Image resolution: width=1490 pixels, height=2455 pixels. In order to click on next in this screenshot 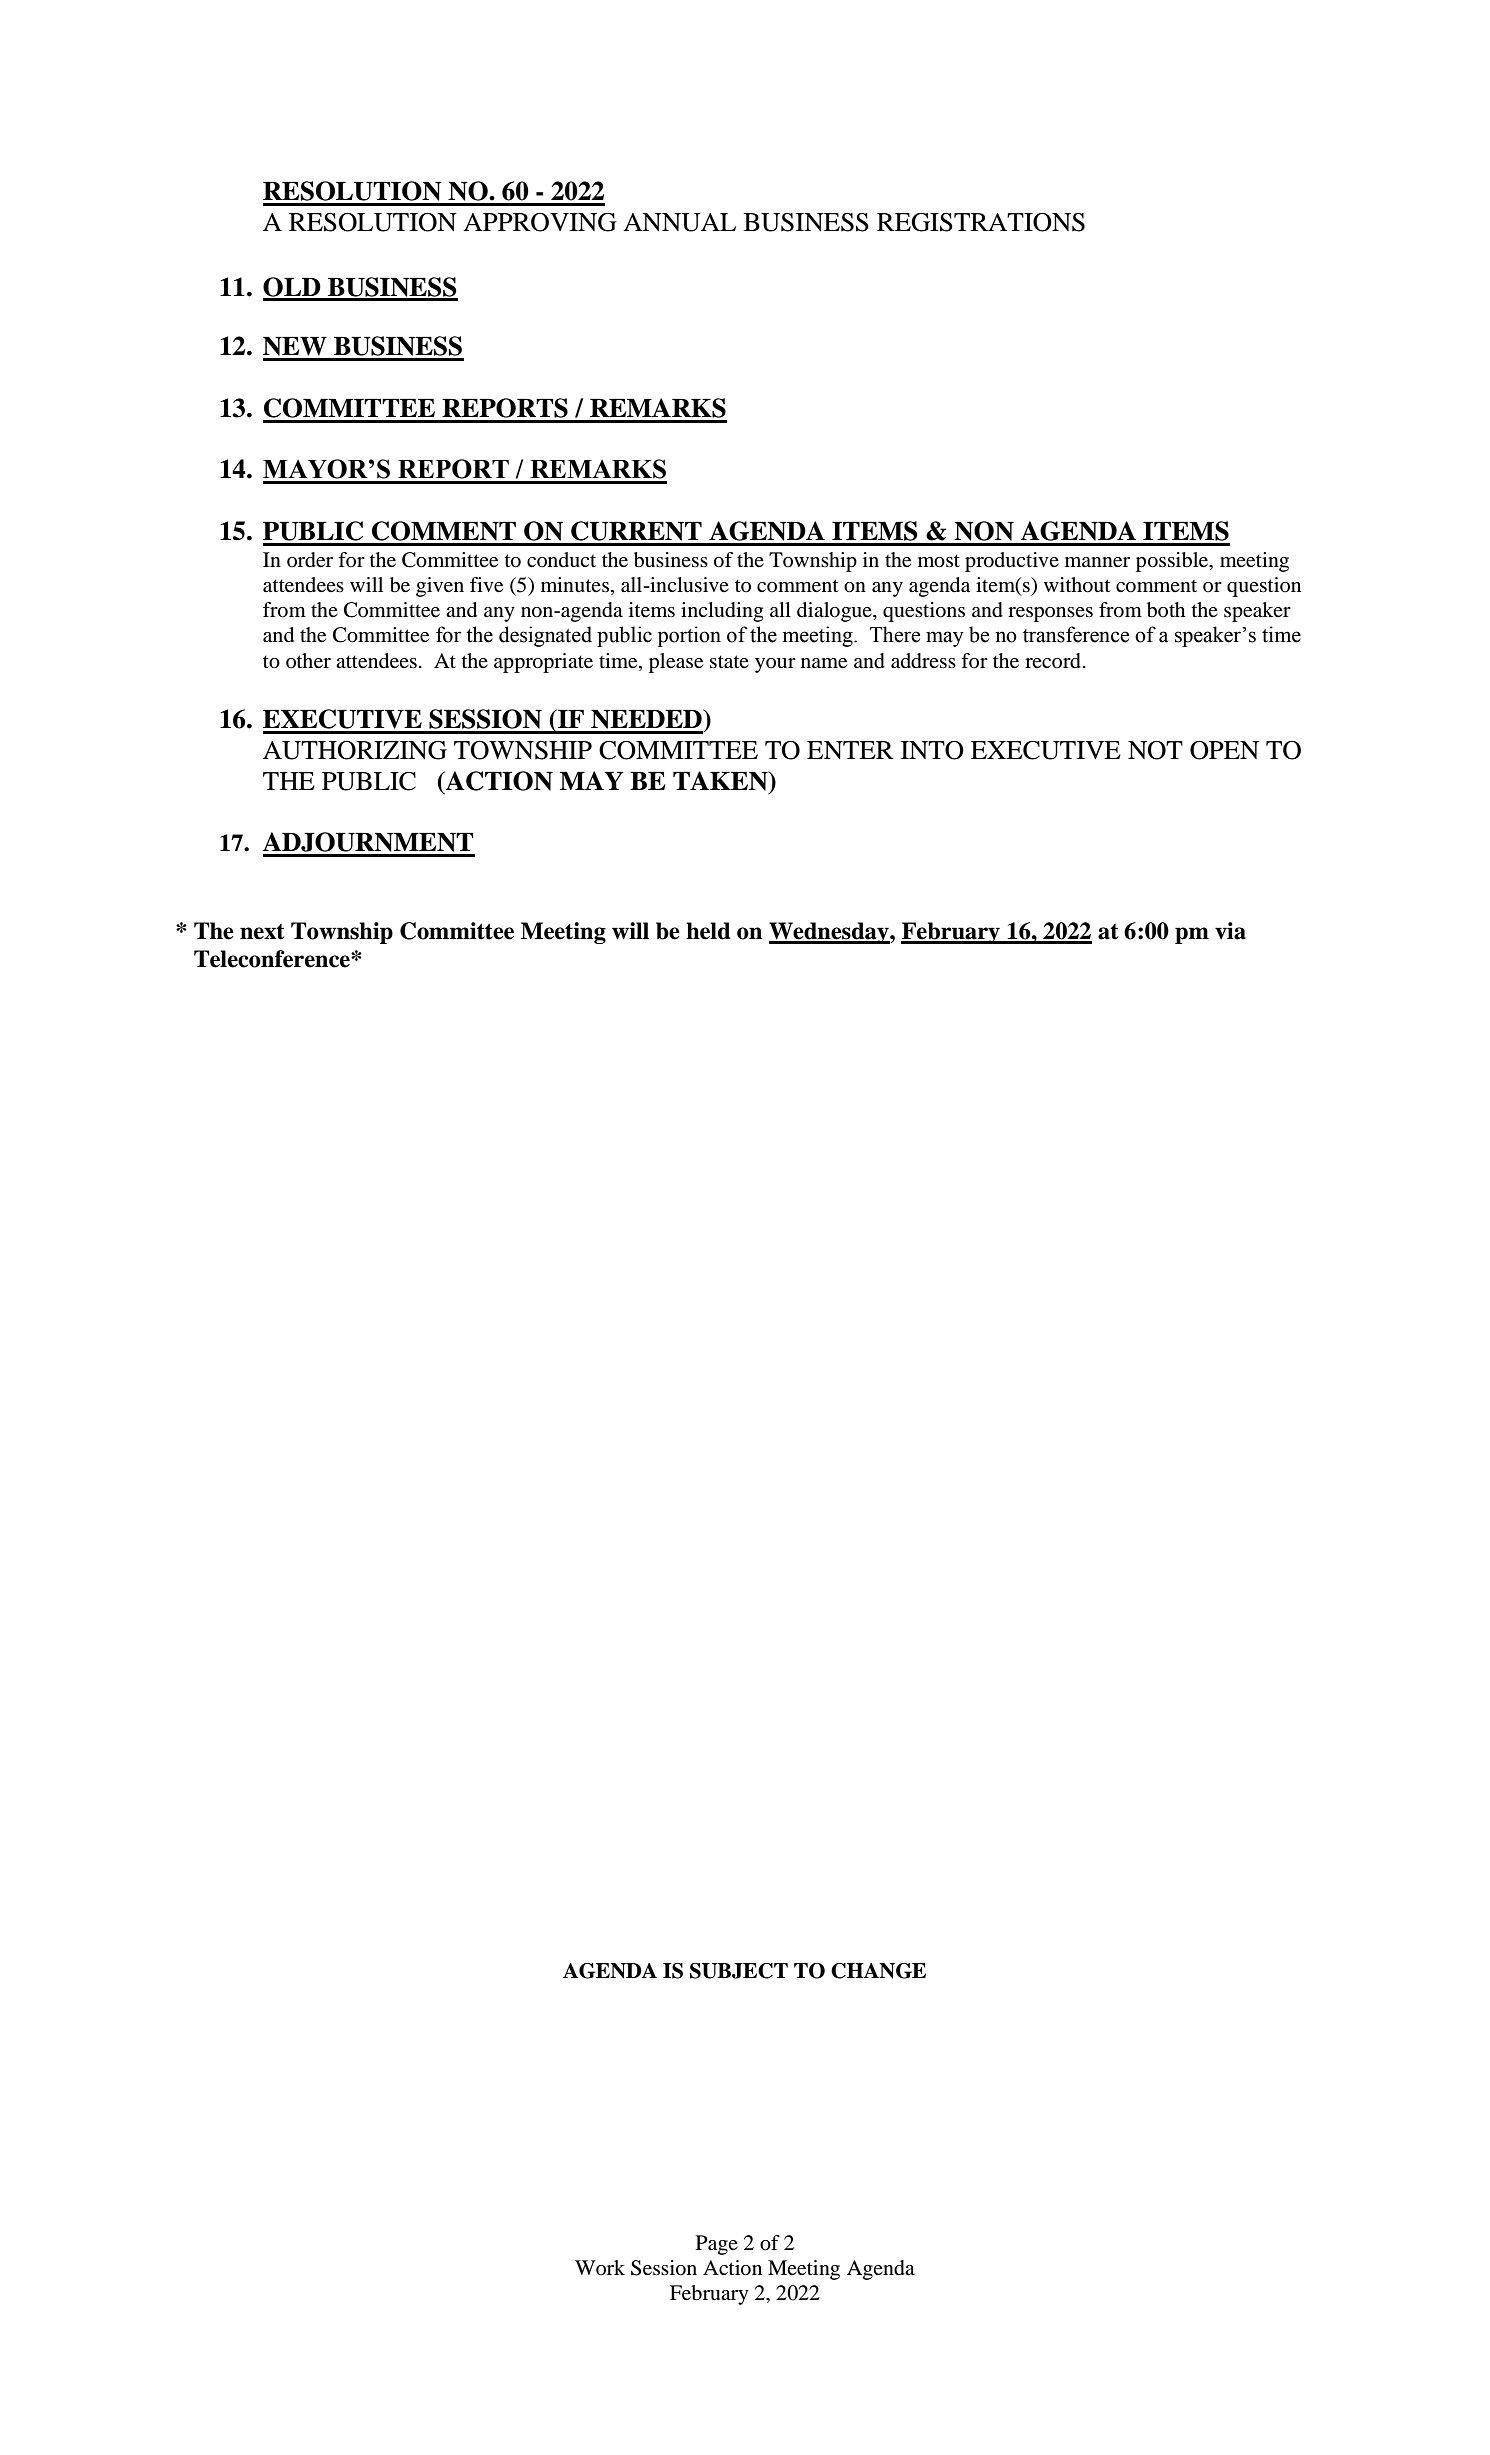, I will do `click(262, 932)`.
